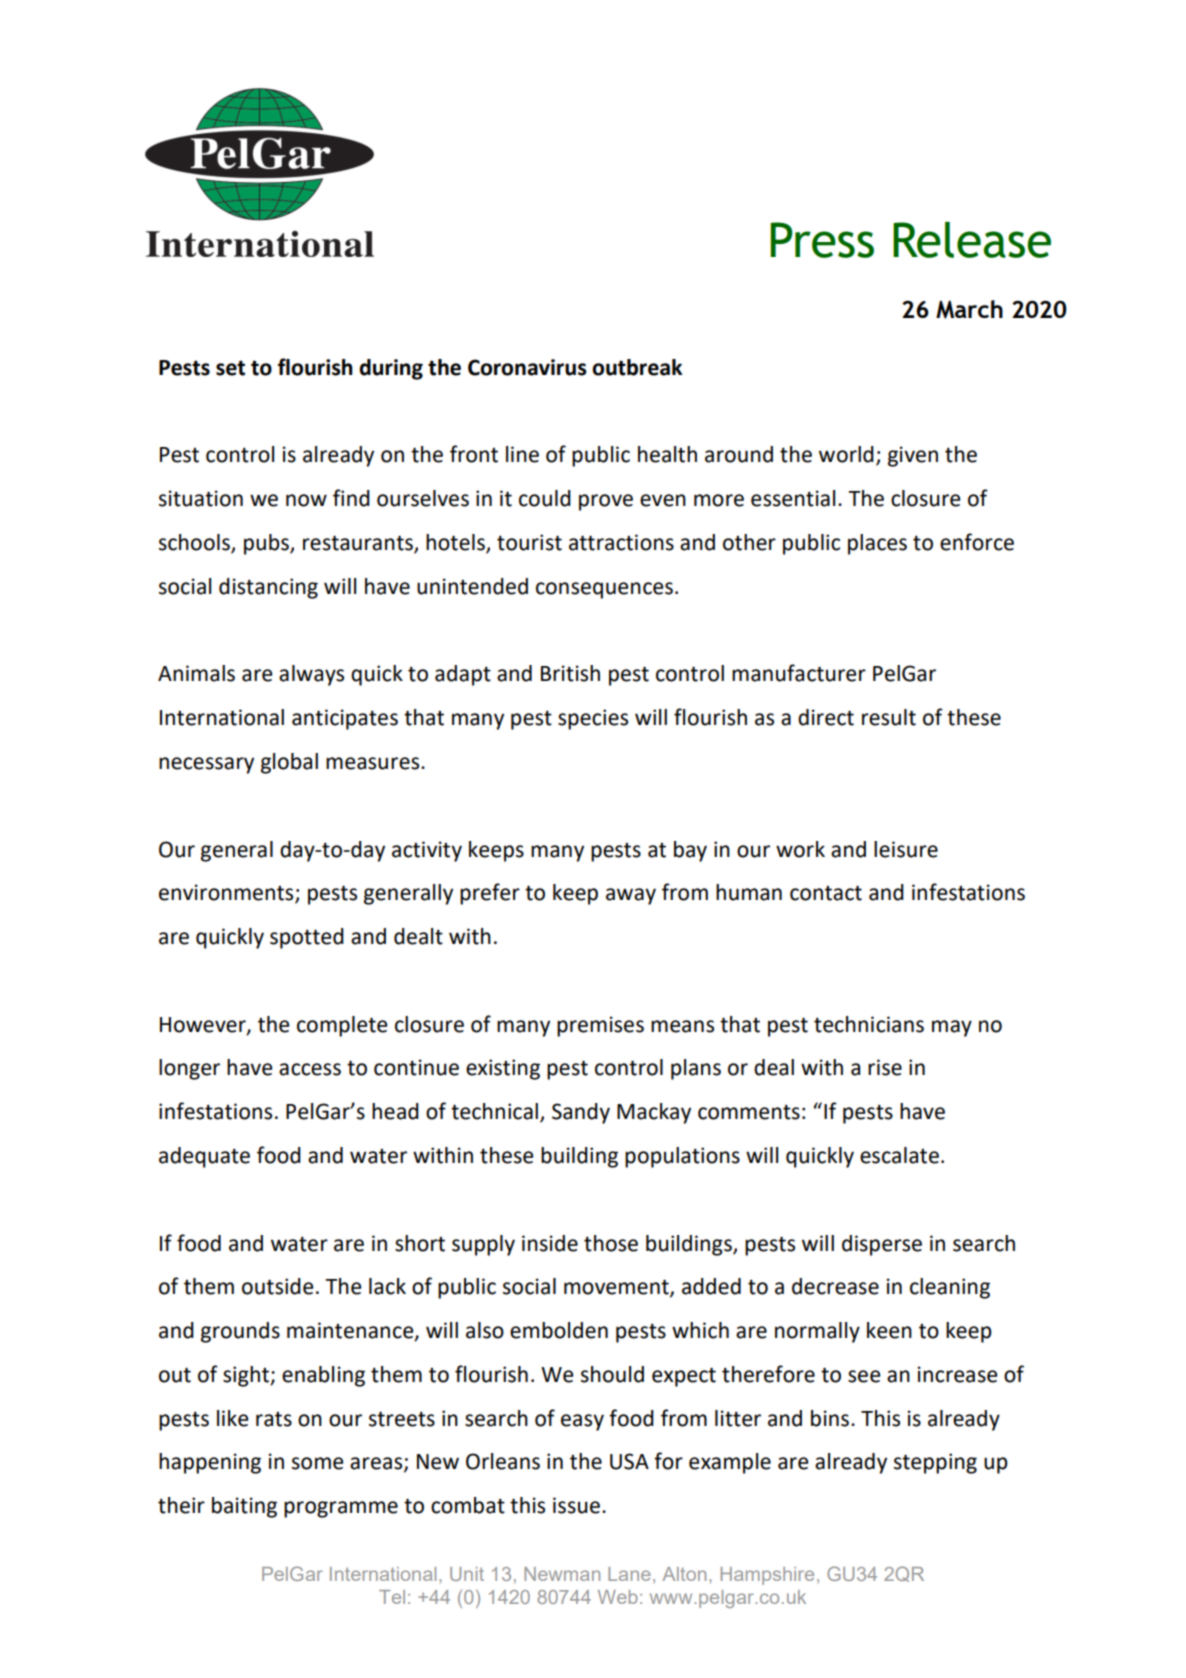 The width and height of the page is (1186, 1678). What do you see at coordinates (244, 1507) in the page?
I see `baiting` at bounding box center [244, 1507].
